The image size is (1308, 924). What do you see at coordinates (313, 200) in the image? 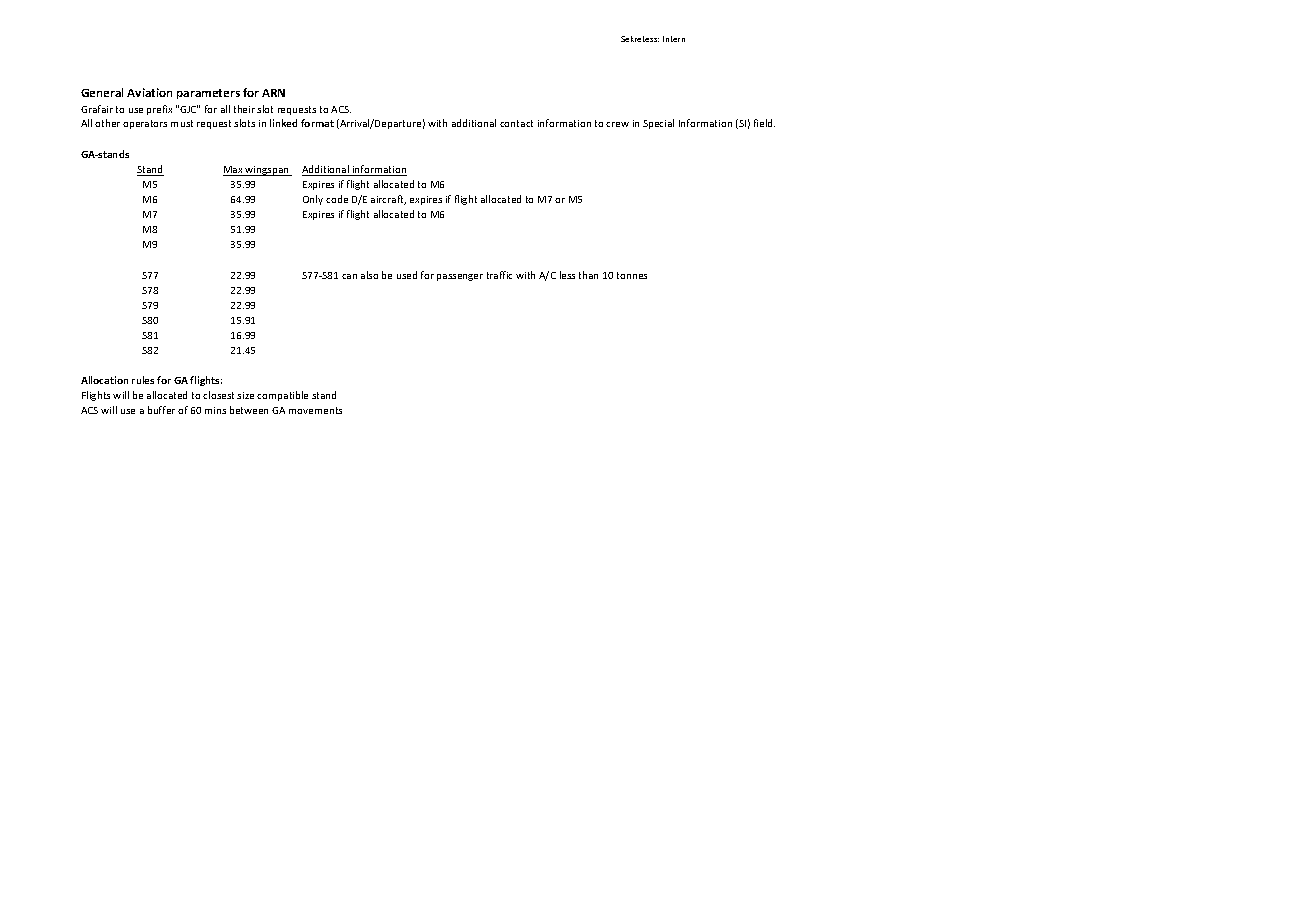
I see `Only` at bounding box center [313, 200].
